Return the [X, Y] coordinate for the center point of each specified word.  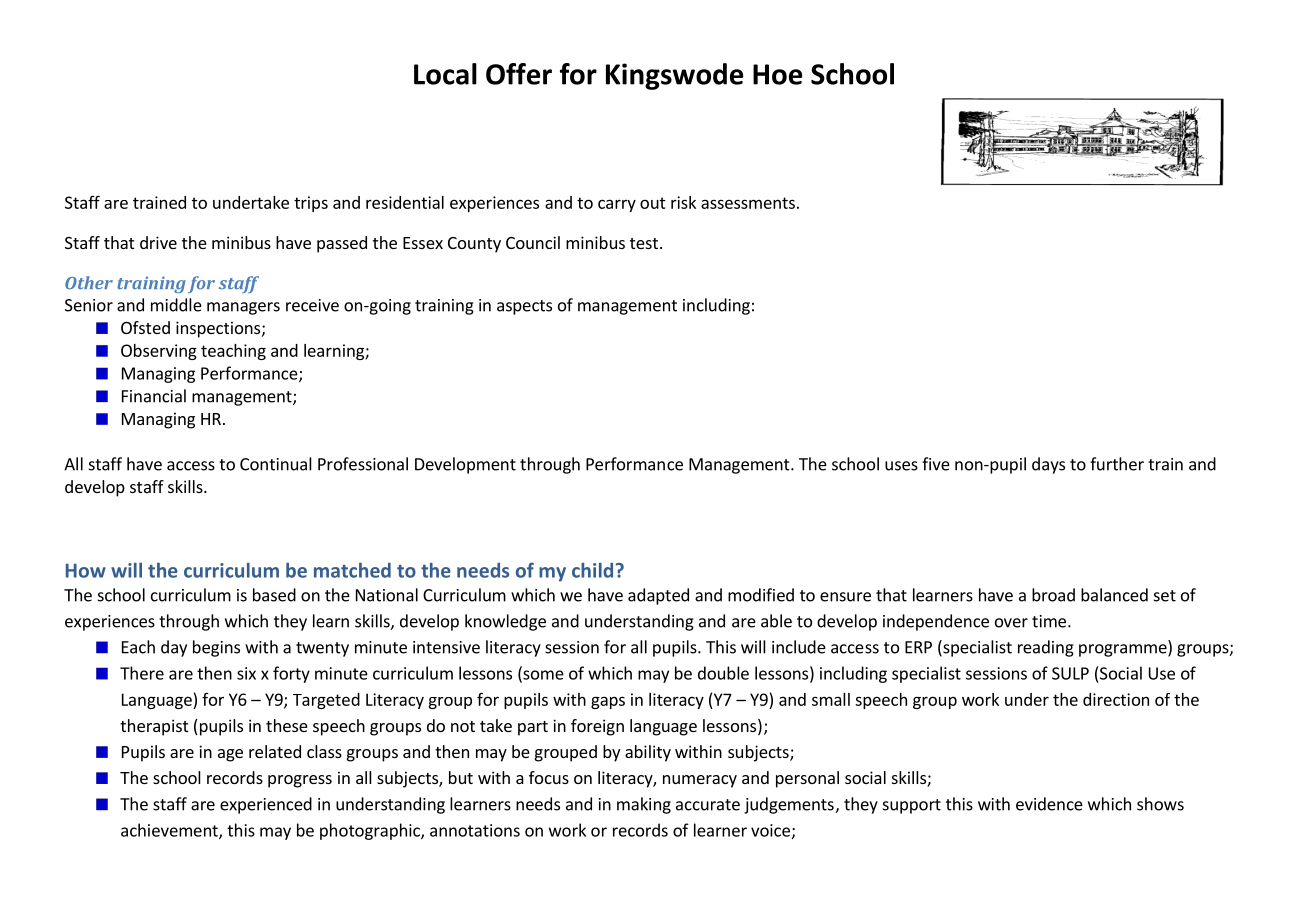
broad [1053, 595]
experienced [266, 805]
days [1048, 465]
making [644, 805]
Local [445, 74]
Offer [519, 74]
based [274, 595]
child [592, 570]
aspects [524, 307]
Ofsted [145, 327]
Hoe [777, 74]
